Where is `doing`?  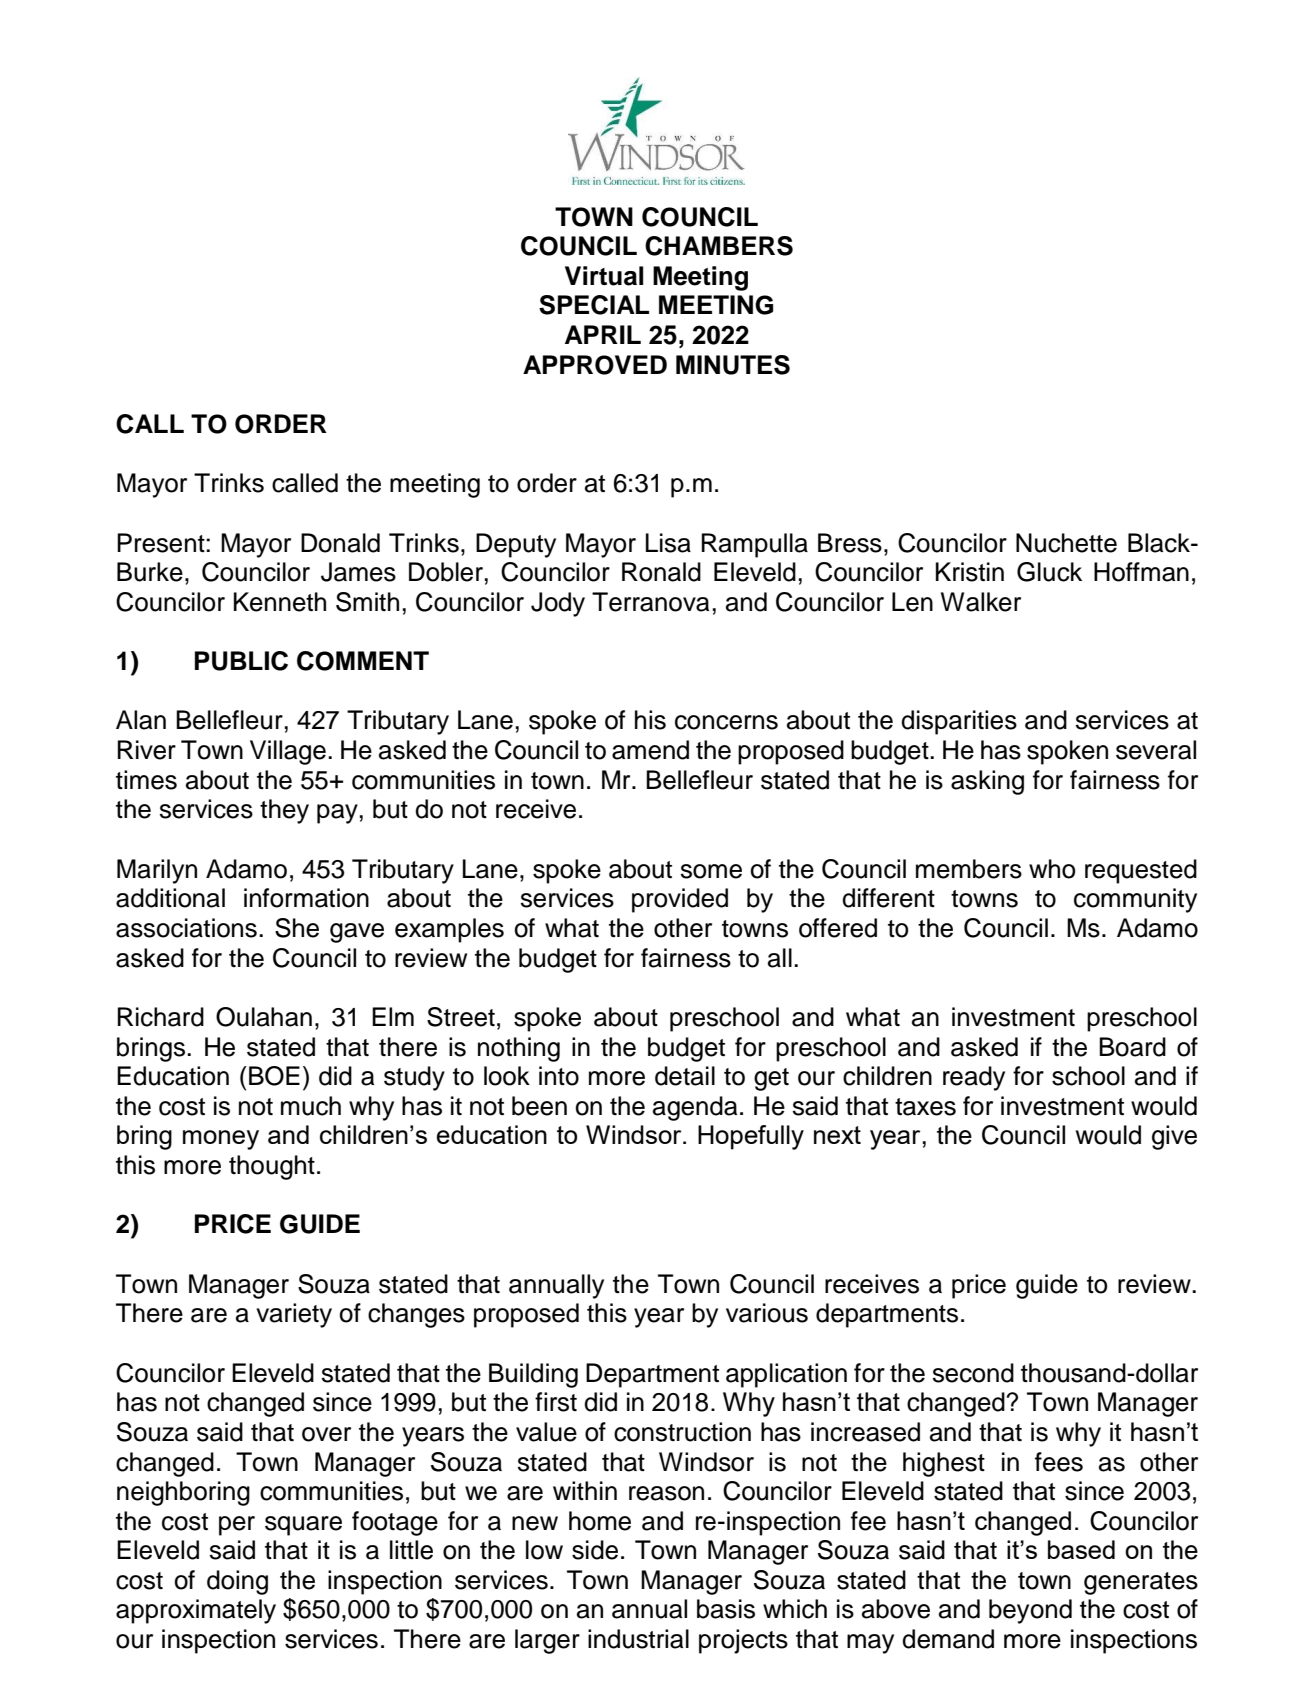 doing is located at coordinates (237, 1582).
